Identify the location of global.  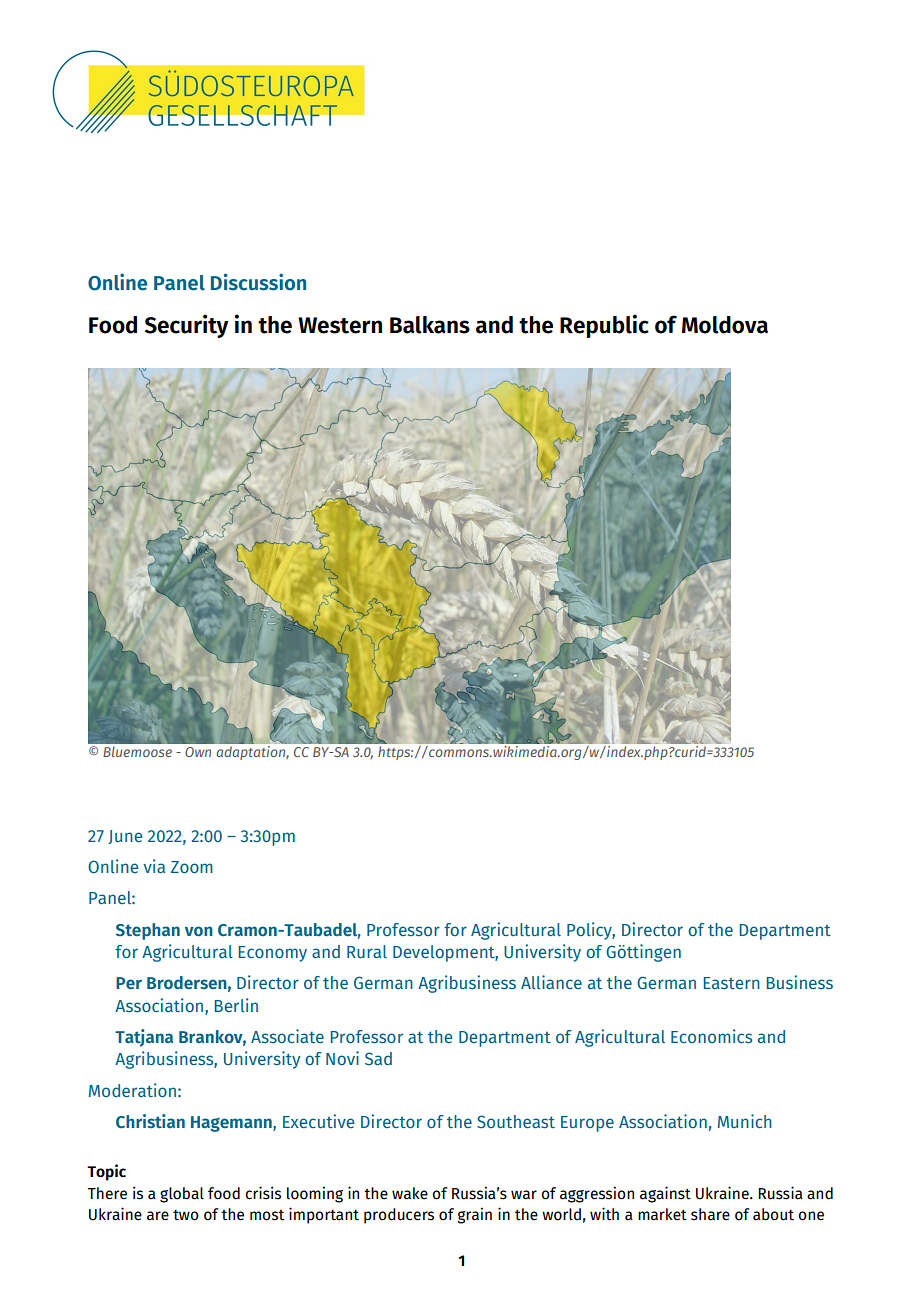
(182, 1195).
